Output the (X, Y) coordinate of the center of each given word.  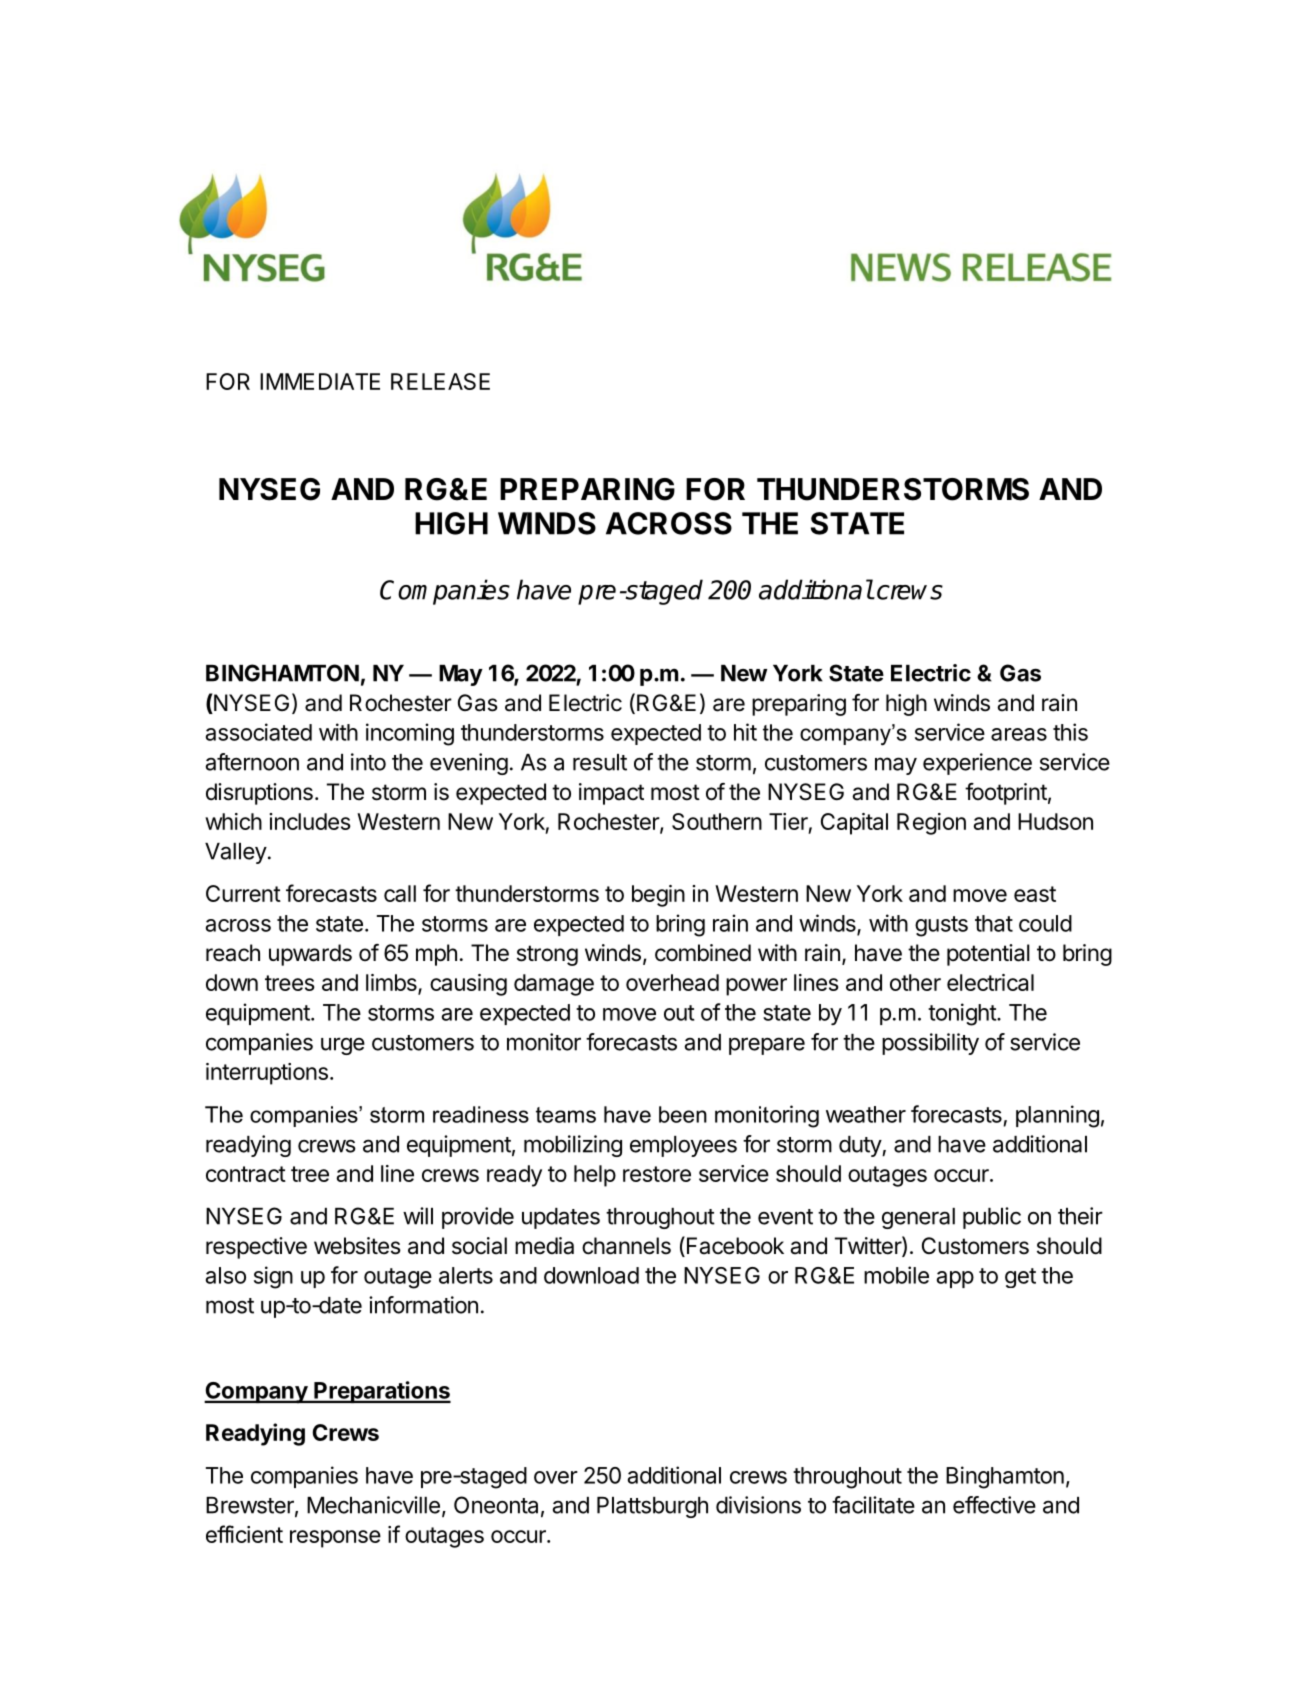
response (335, 1539)
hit (745, 732)
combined (703, 953)
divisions (758, 1505)
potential (988, 955)
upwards (310, 955)
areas (1019, 734)
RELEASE (440, 381)
